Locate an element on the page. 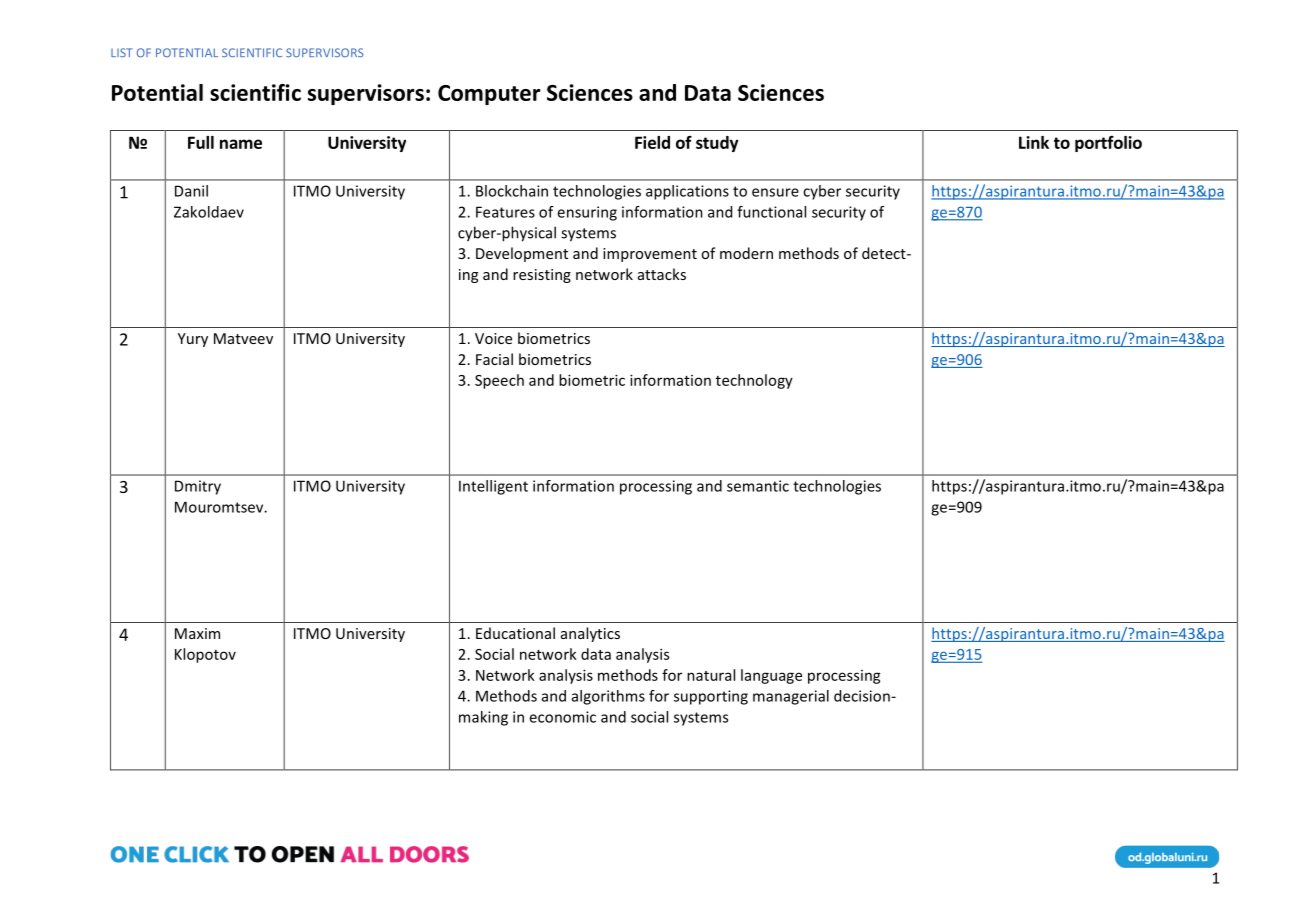  Maxim is located at coordinates (197, 633).
